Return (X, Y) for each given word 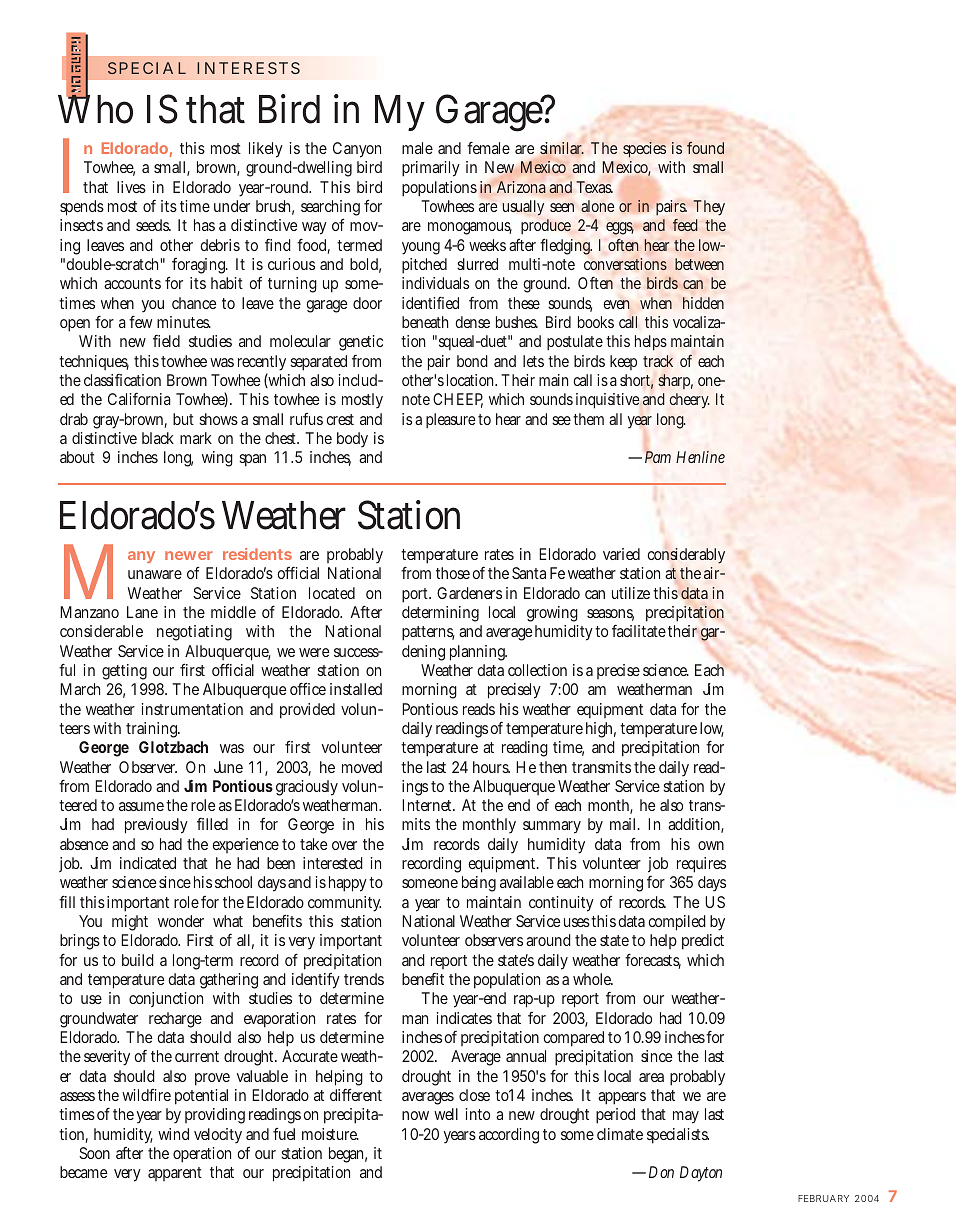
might (130, 923)
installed (356, 689)
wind (173, 1134)
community (344, 904)
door (367, 303)
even (616, 304)
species (644, 150)
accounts (132, 283)
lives (131, 187)
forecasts (653, 961)
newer (189, 555)
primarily (431, 169)
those (453, 573)
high (601, 730)
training (153, 730)
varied (621, 554)
